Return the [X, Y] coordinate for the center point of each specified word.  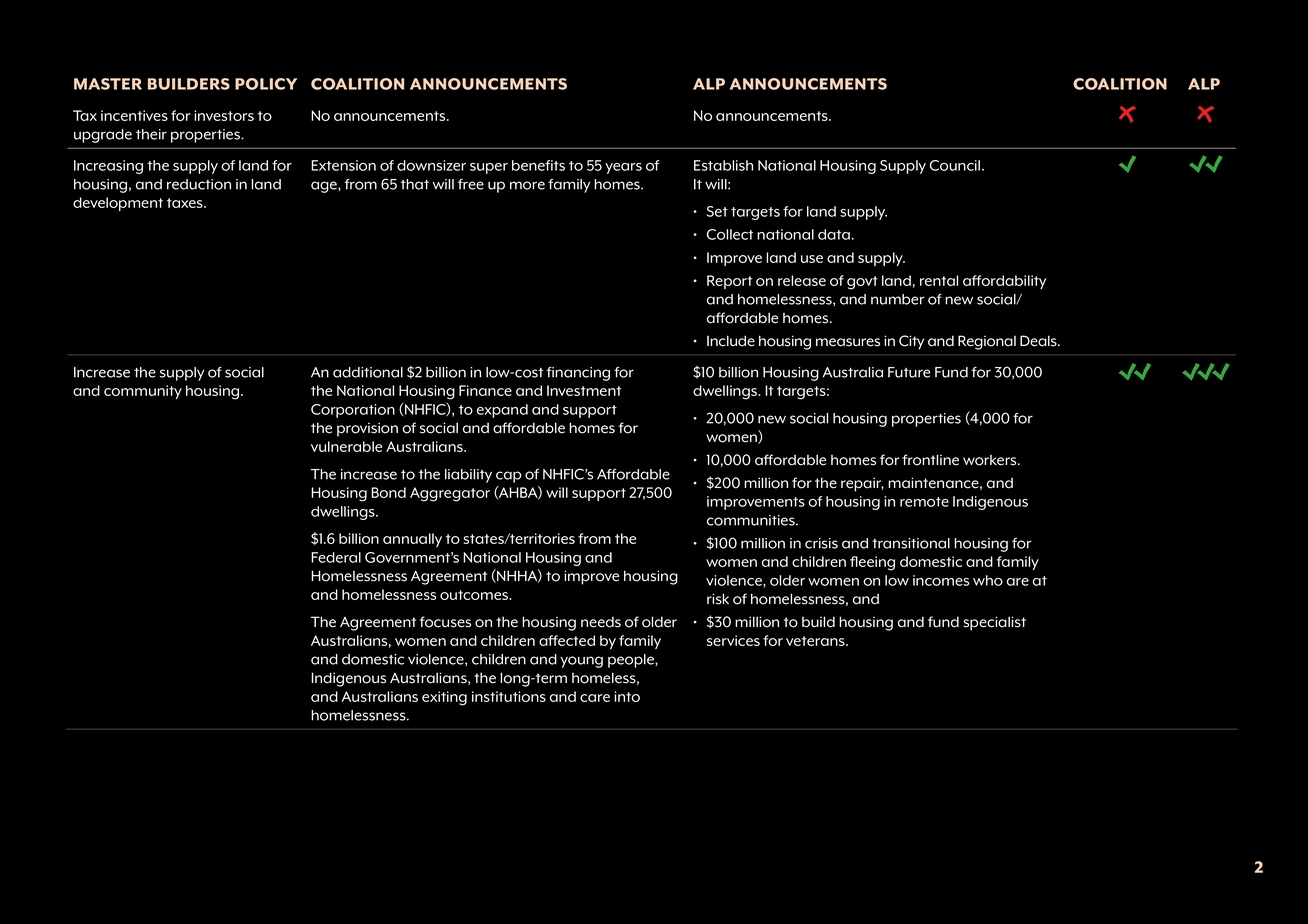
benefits [538, 165]
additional [368, 372]
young [581, 662]
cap [508, 477]
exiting [444, 698]
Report [729, 282]
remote [924, 502]
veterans [816, 641]
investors [224, 115]
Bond [388, 492]
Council [955, 165]
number [897, 299]
